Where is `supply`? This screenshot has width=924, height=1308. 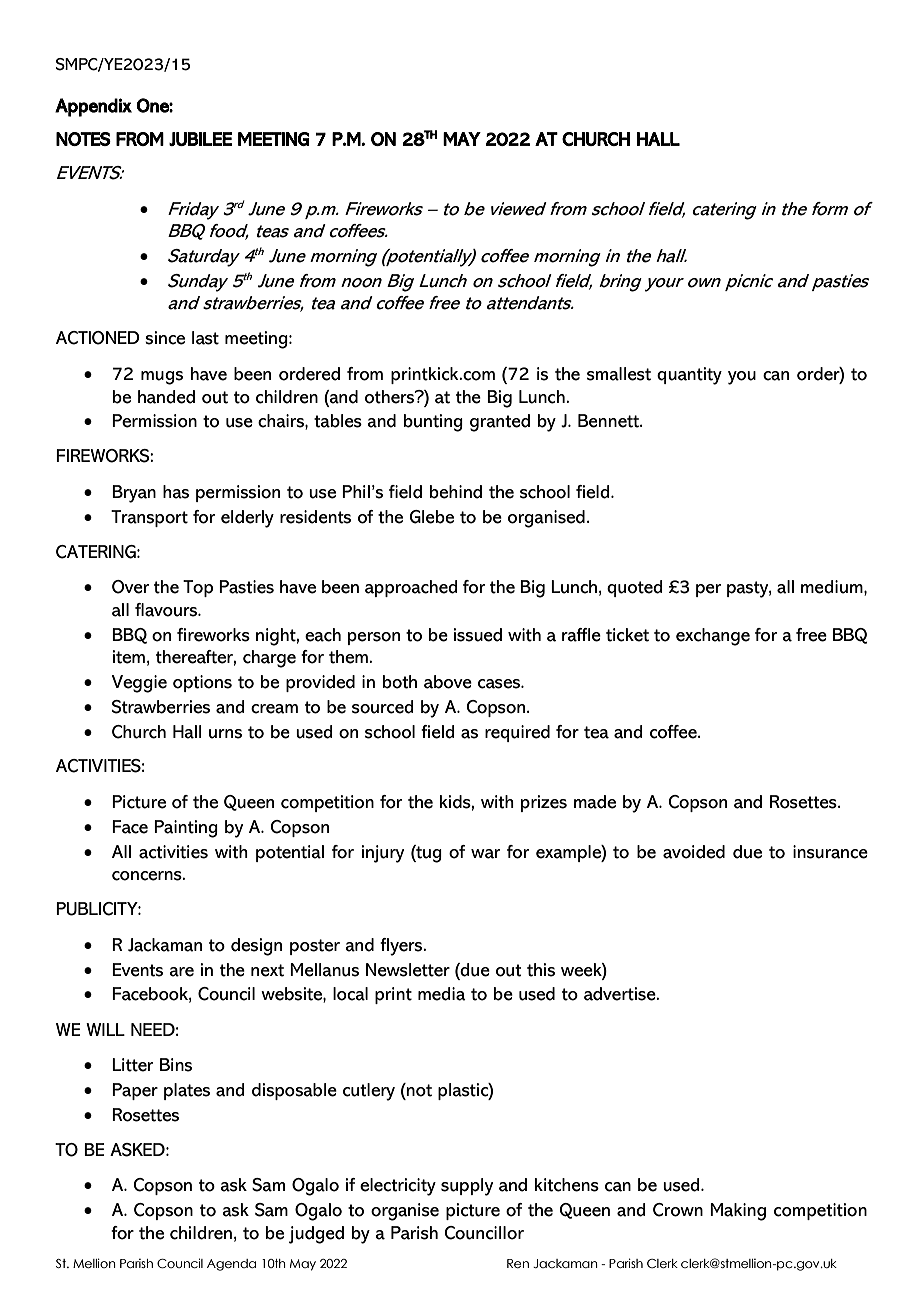
supply is located at coordinates (467, 1187).
